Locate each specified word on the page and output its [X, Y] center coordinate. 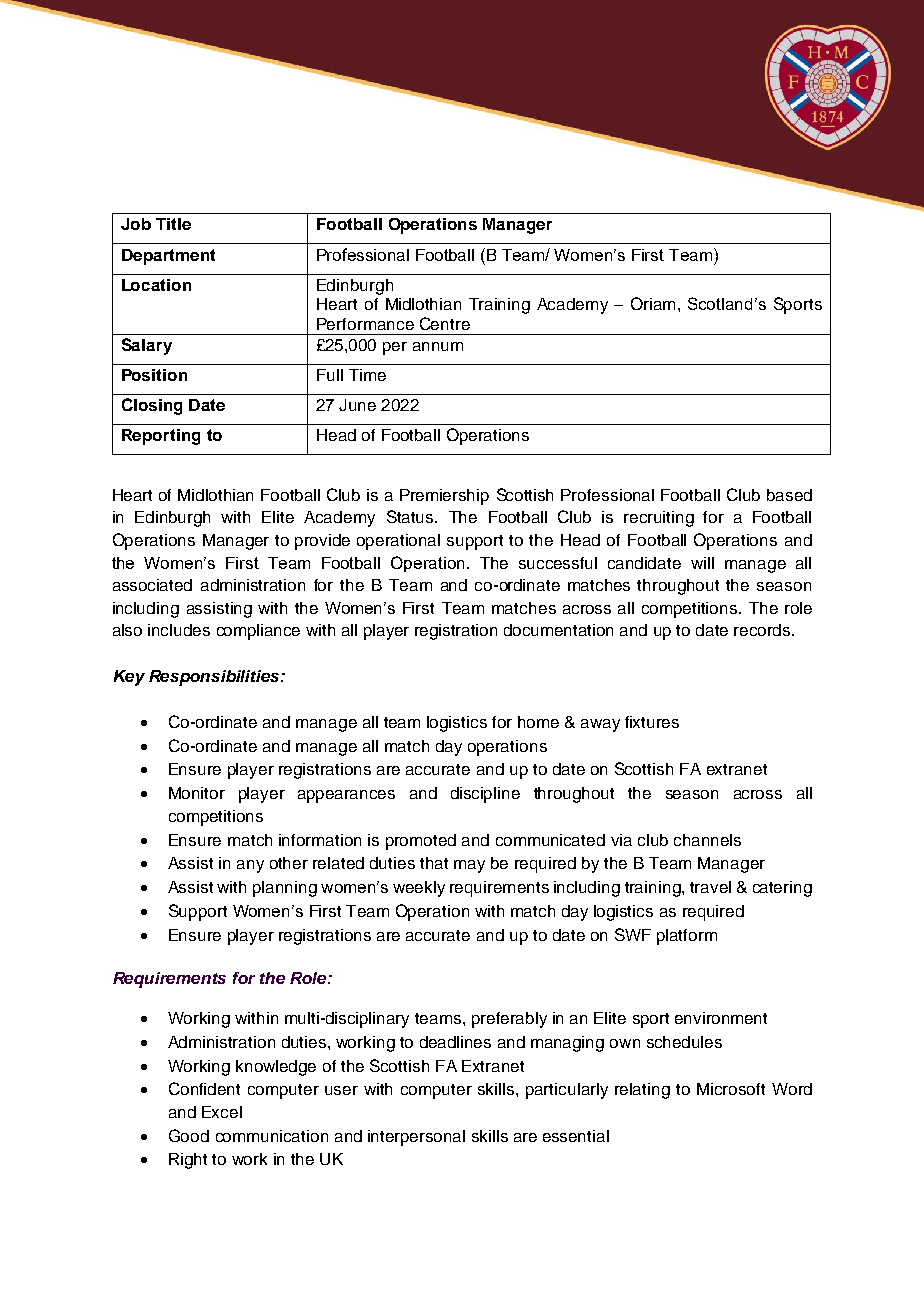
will [702, 563]
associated [152, 585]
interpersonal [416, 1138]
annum [438, 346]
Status [411, 516]
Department [168, 257]
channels [707, 840]
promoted [421, 842]
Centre [445, 323]
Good [189, 1135]
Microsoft [731, 1089]
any [250, 866]
